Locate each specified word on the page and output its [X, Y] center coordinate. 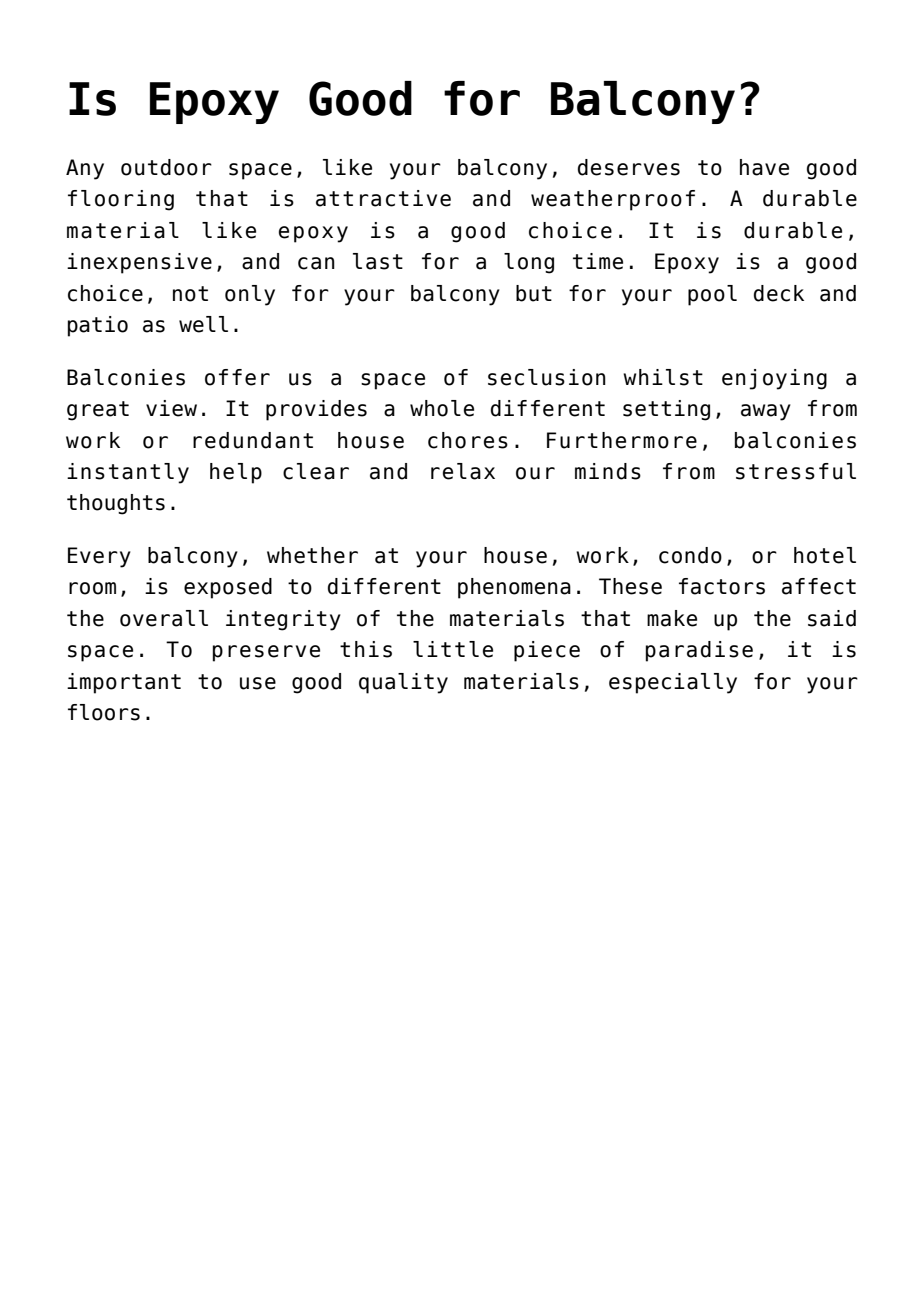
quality [403, 683]
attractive [383, 198]
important [124, 683]
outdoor [166, 167]
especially [673, 683]
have [764, 167]
